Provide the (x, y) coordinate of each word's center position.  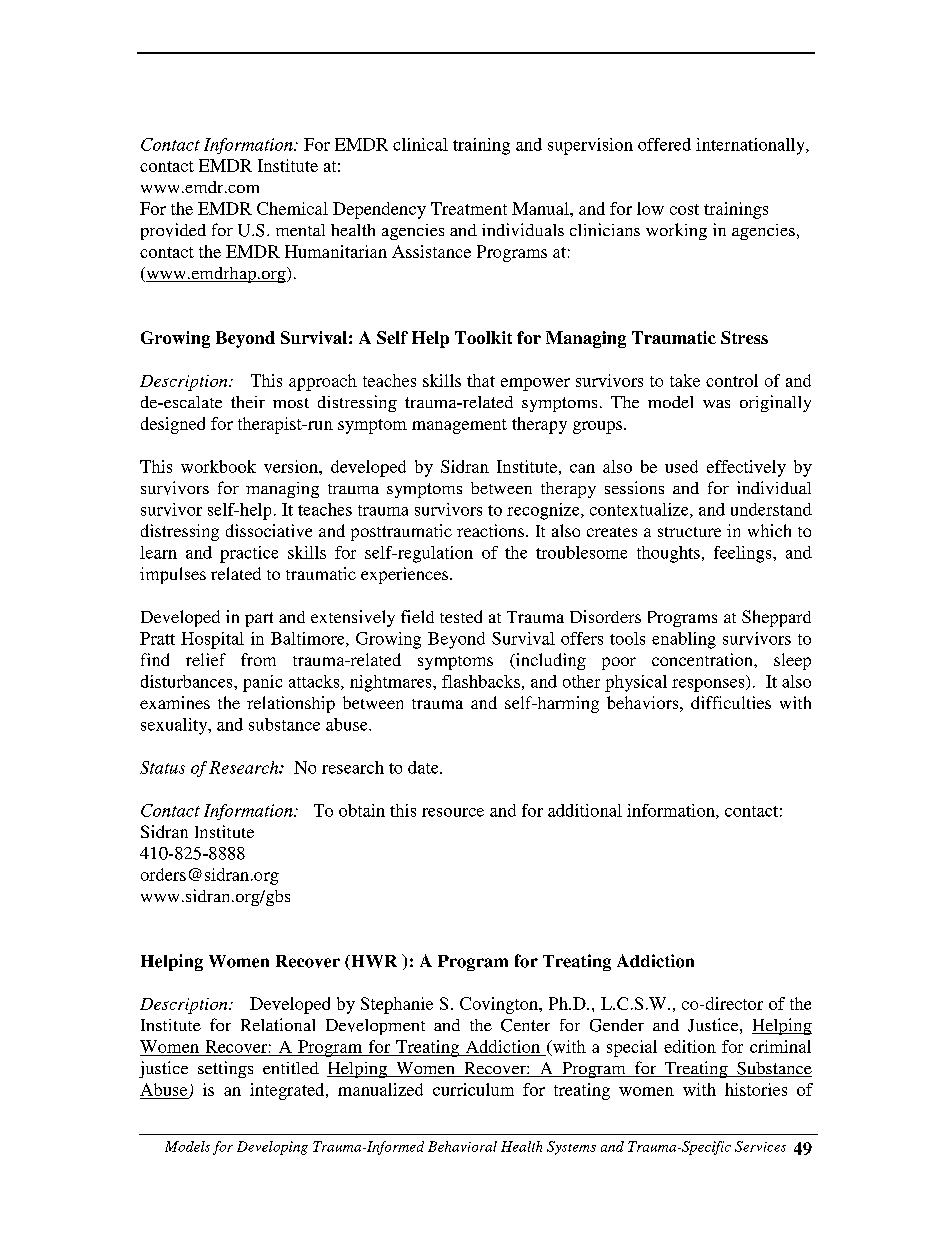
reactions (490, 530)
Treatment (469, 208)
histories (756, 1089)
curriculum (473, 1089)
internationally (751, 146)
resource (453, 812)
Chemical (292, 208)
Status (162, 767)
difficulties (731, 702)
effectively (746, 468)
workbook (218, 466)
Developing (272, 1148)
